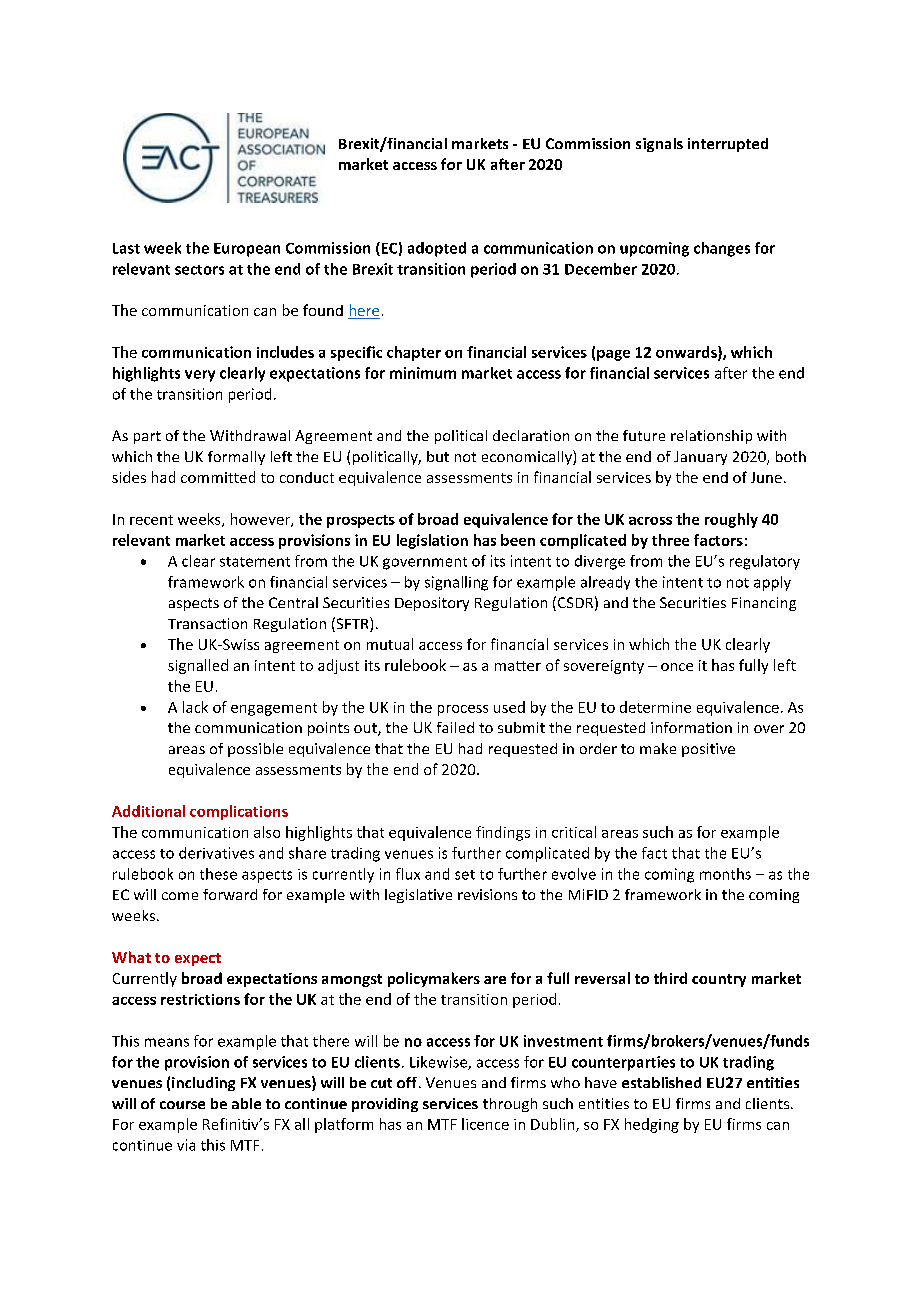 The height and width of the screenshot is (1308, 924). I want to click on interrupted, so click(728, 145).
